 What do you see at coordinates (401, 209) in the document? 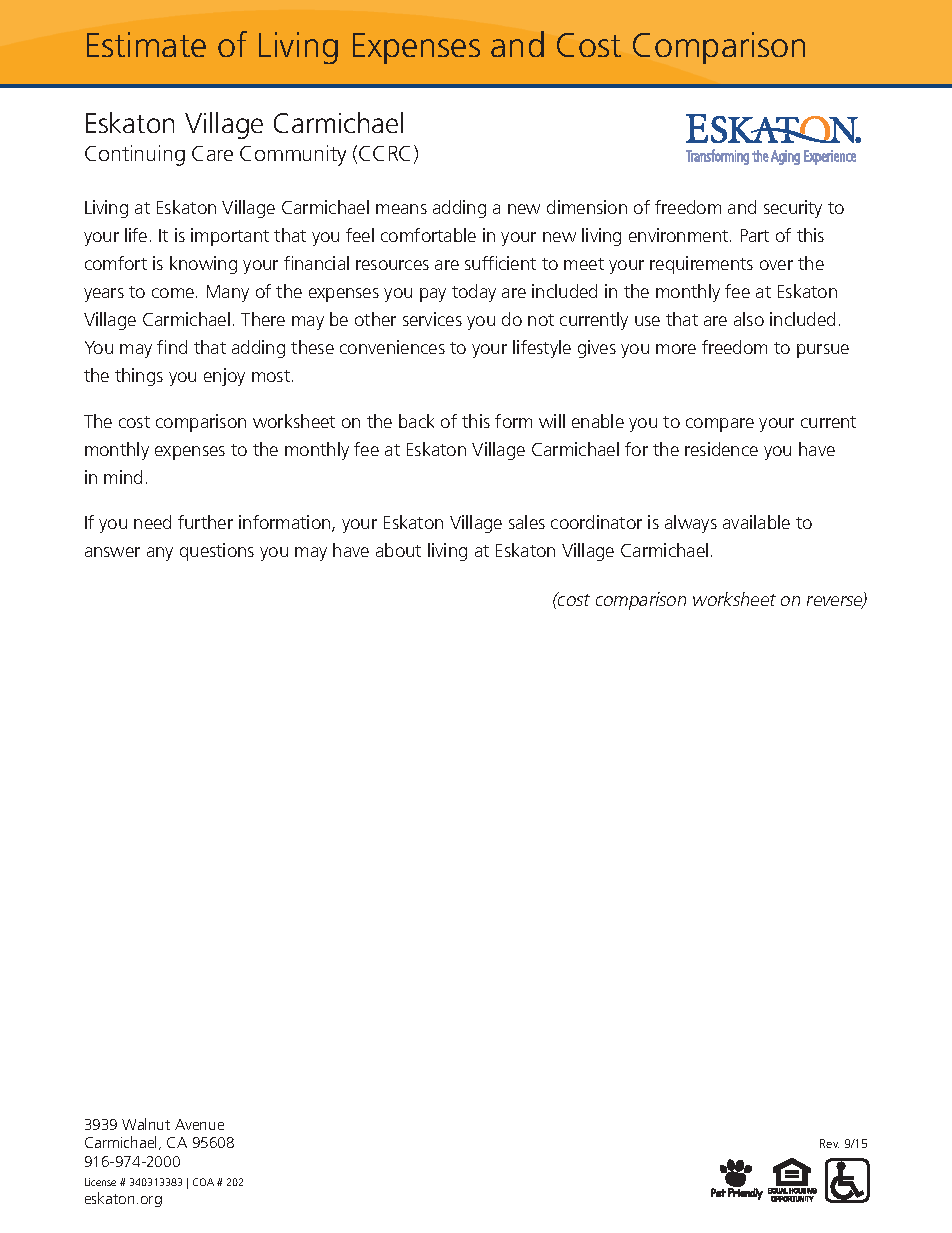
I see `means` at bounding box center [401, 209].
